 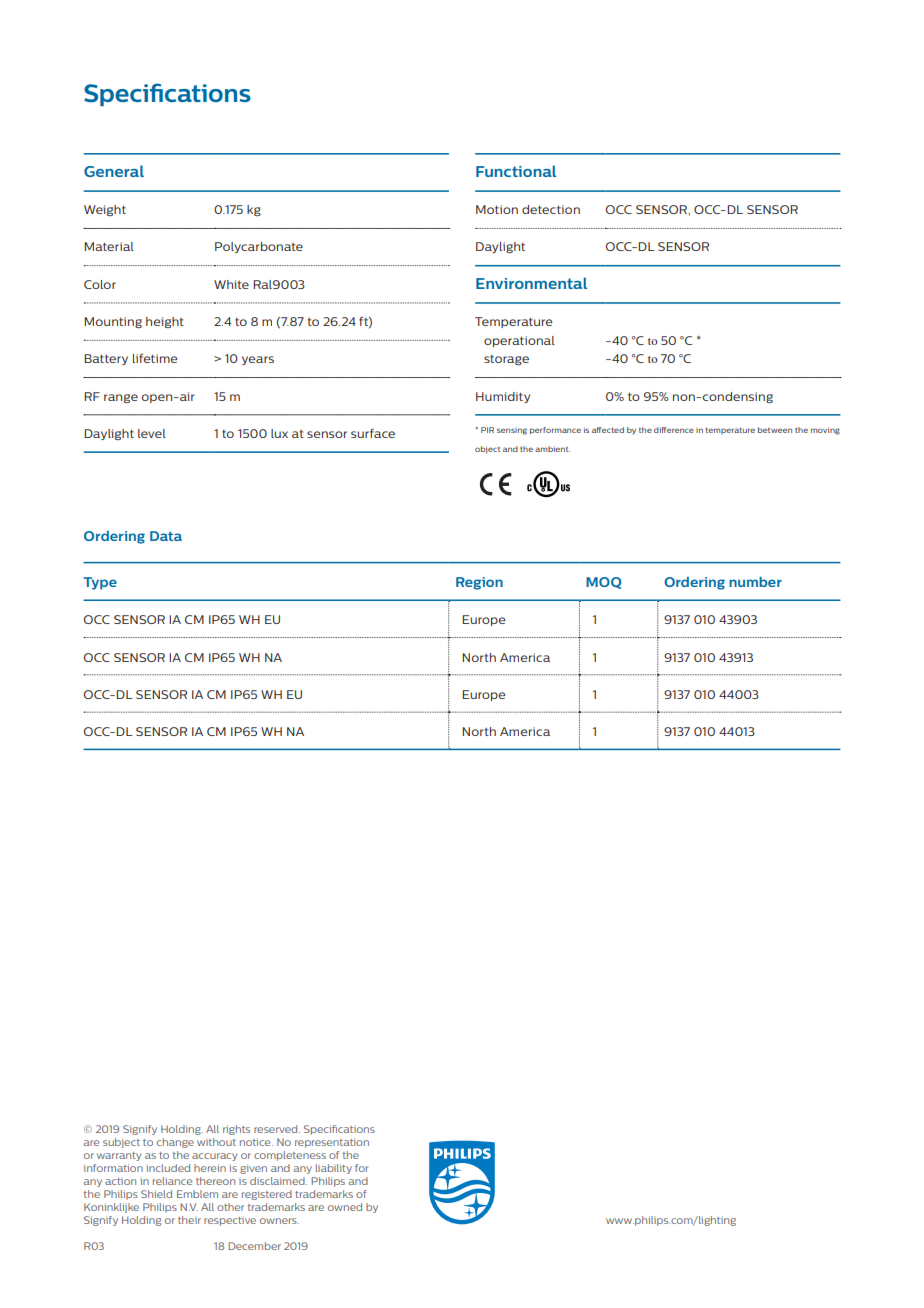 What do you see at coordinates (332, 1143) in the screenshot?
I see `representation` at bounding box center [332, 1143].
